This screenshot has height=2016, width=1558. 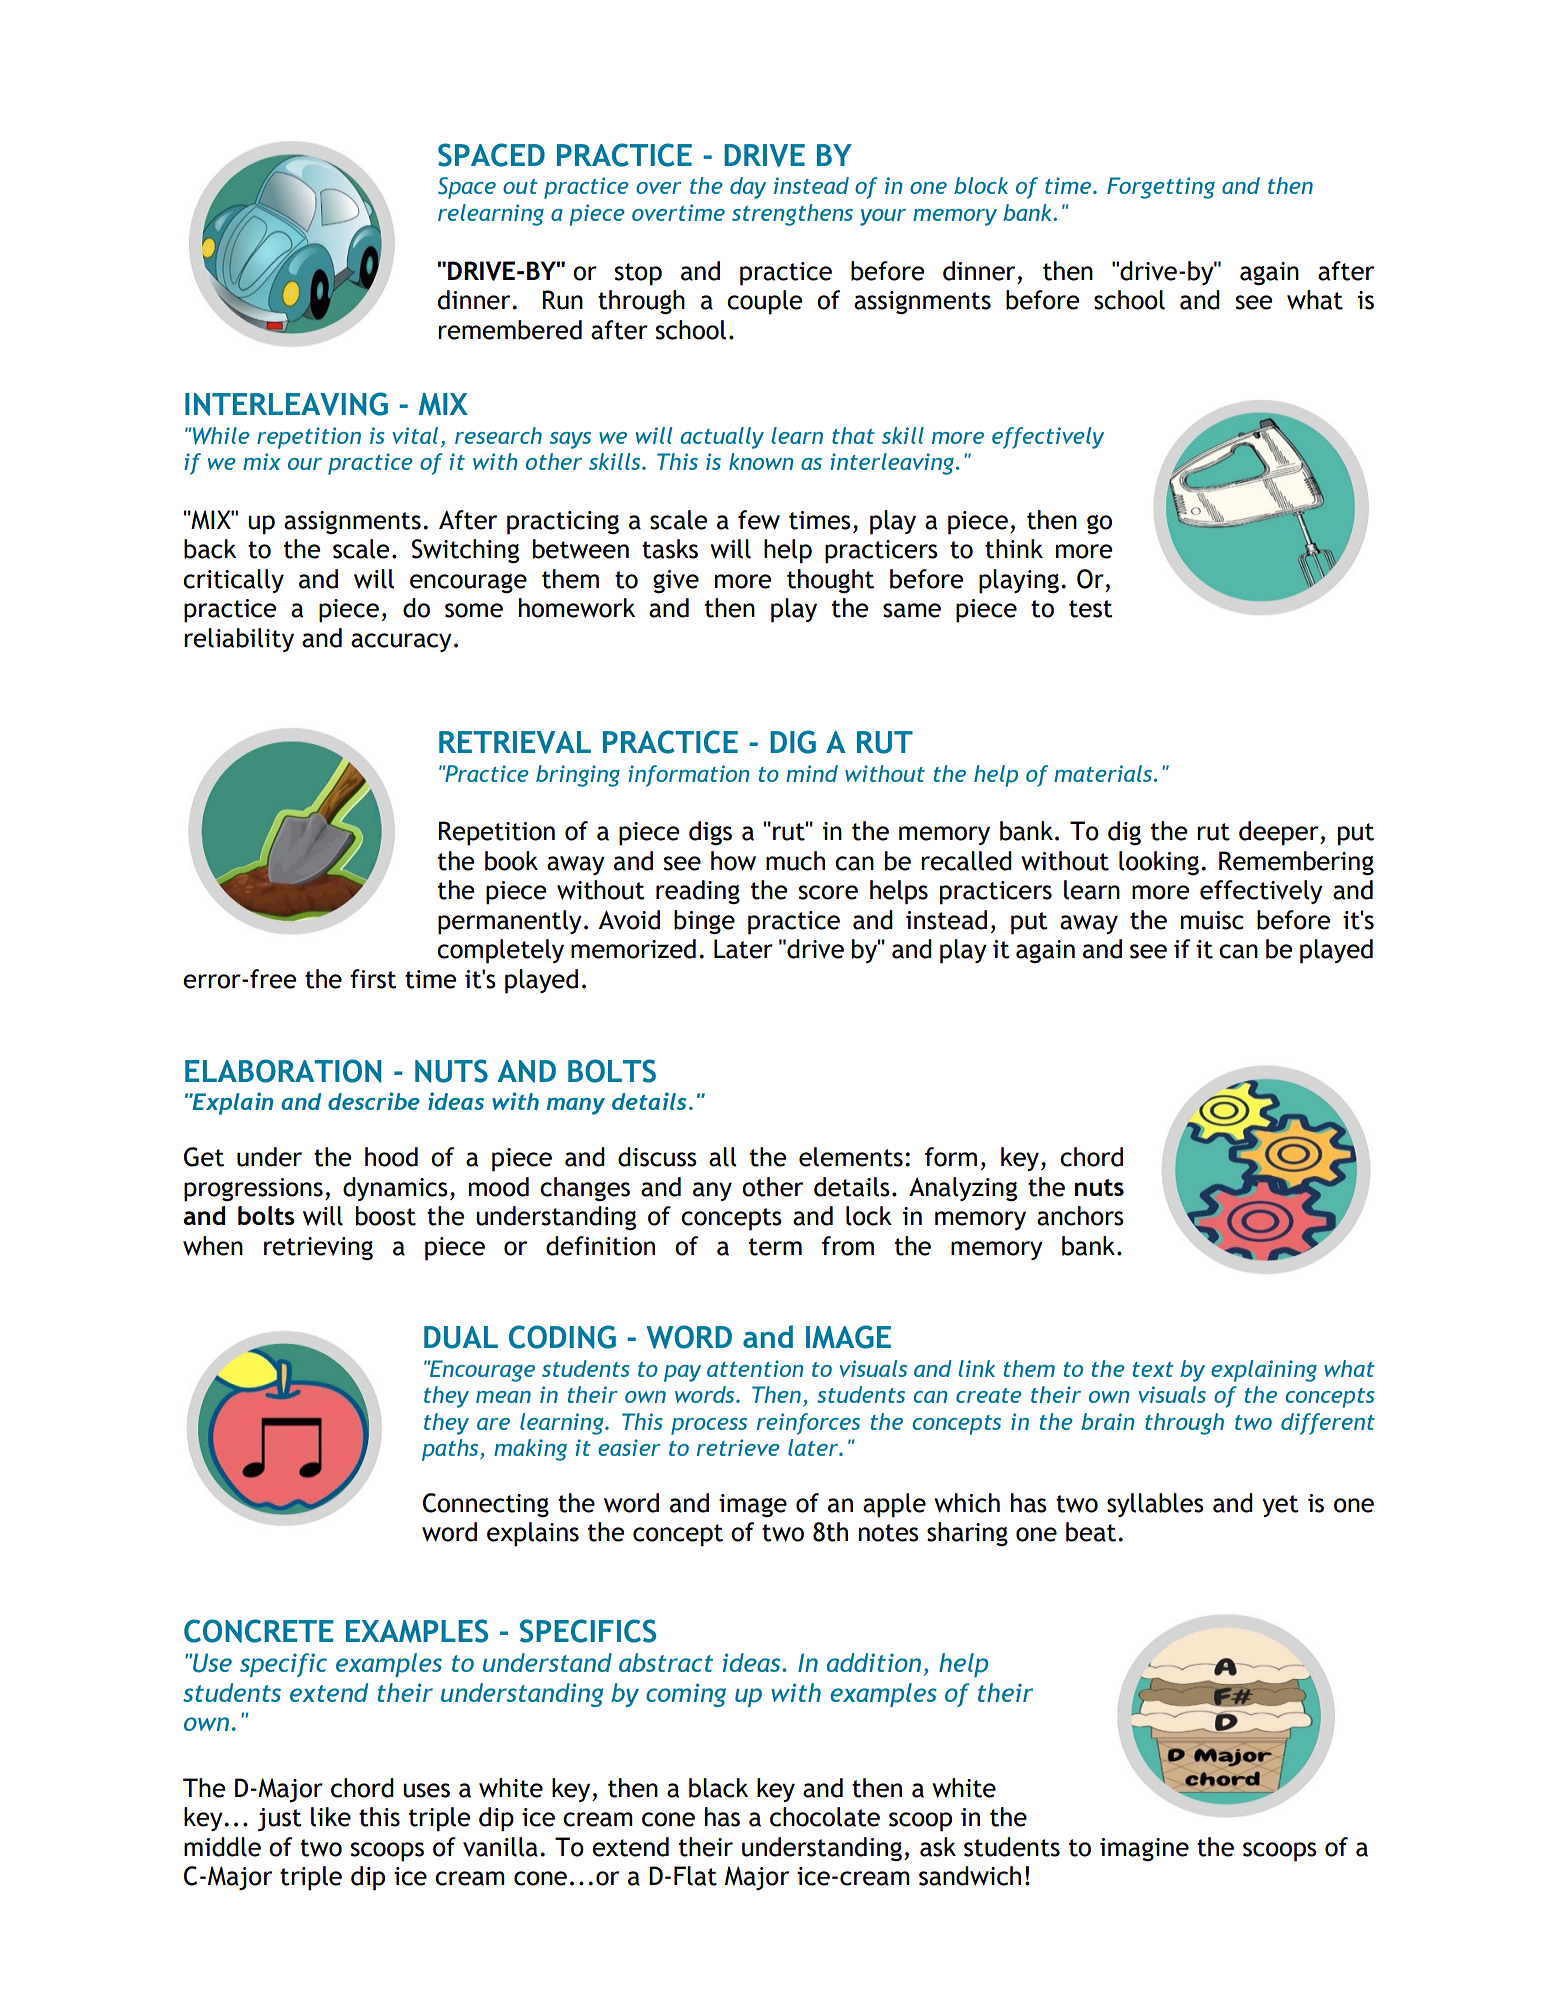 I want to click on binge, so click(x=704, y=922).
